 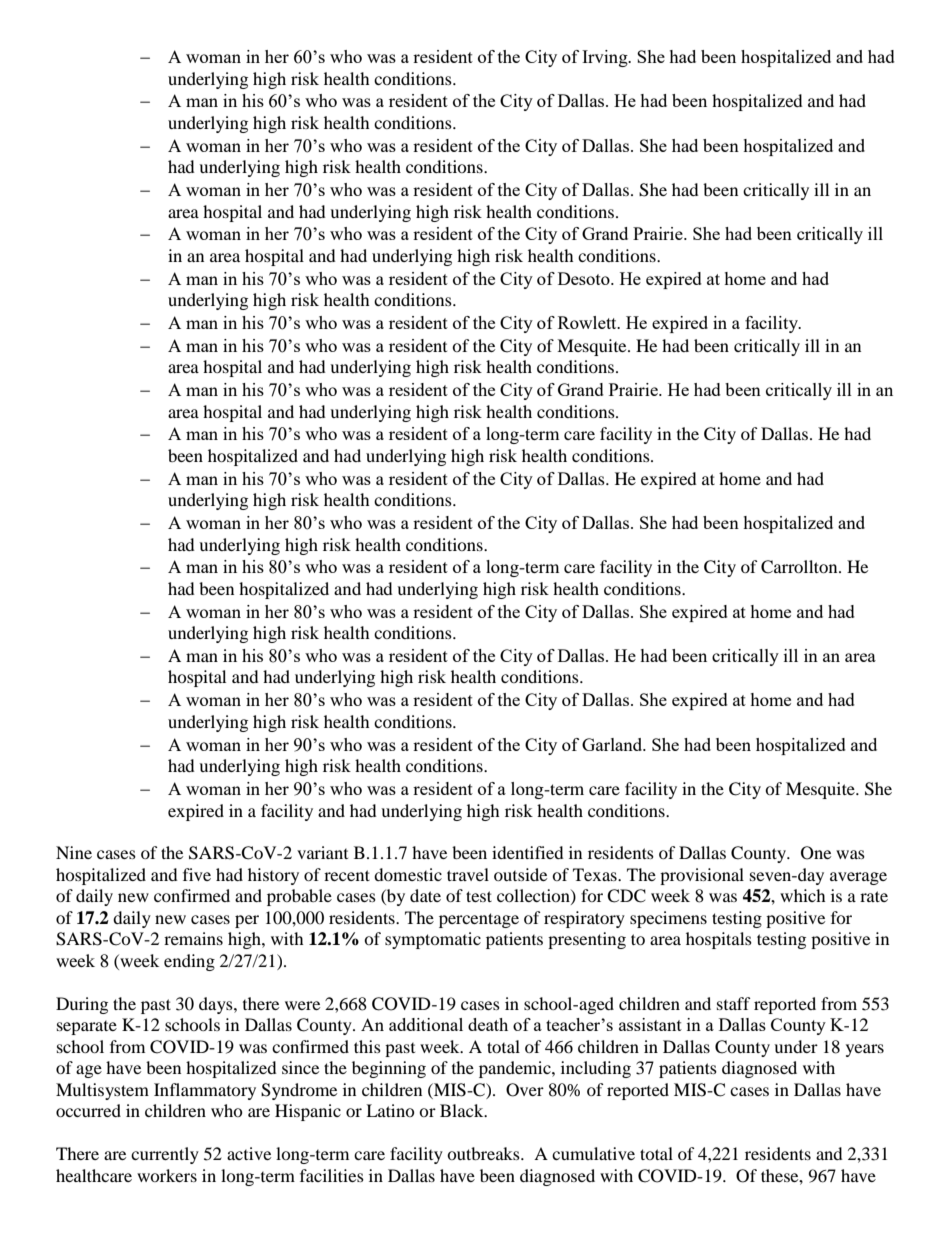 I want to click on travel, so click(x=468, y=874).
